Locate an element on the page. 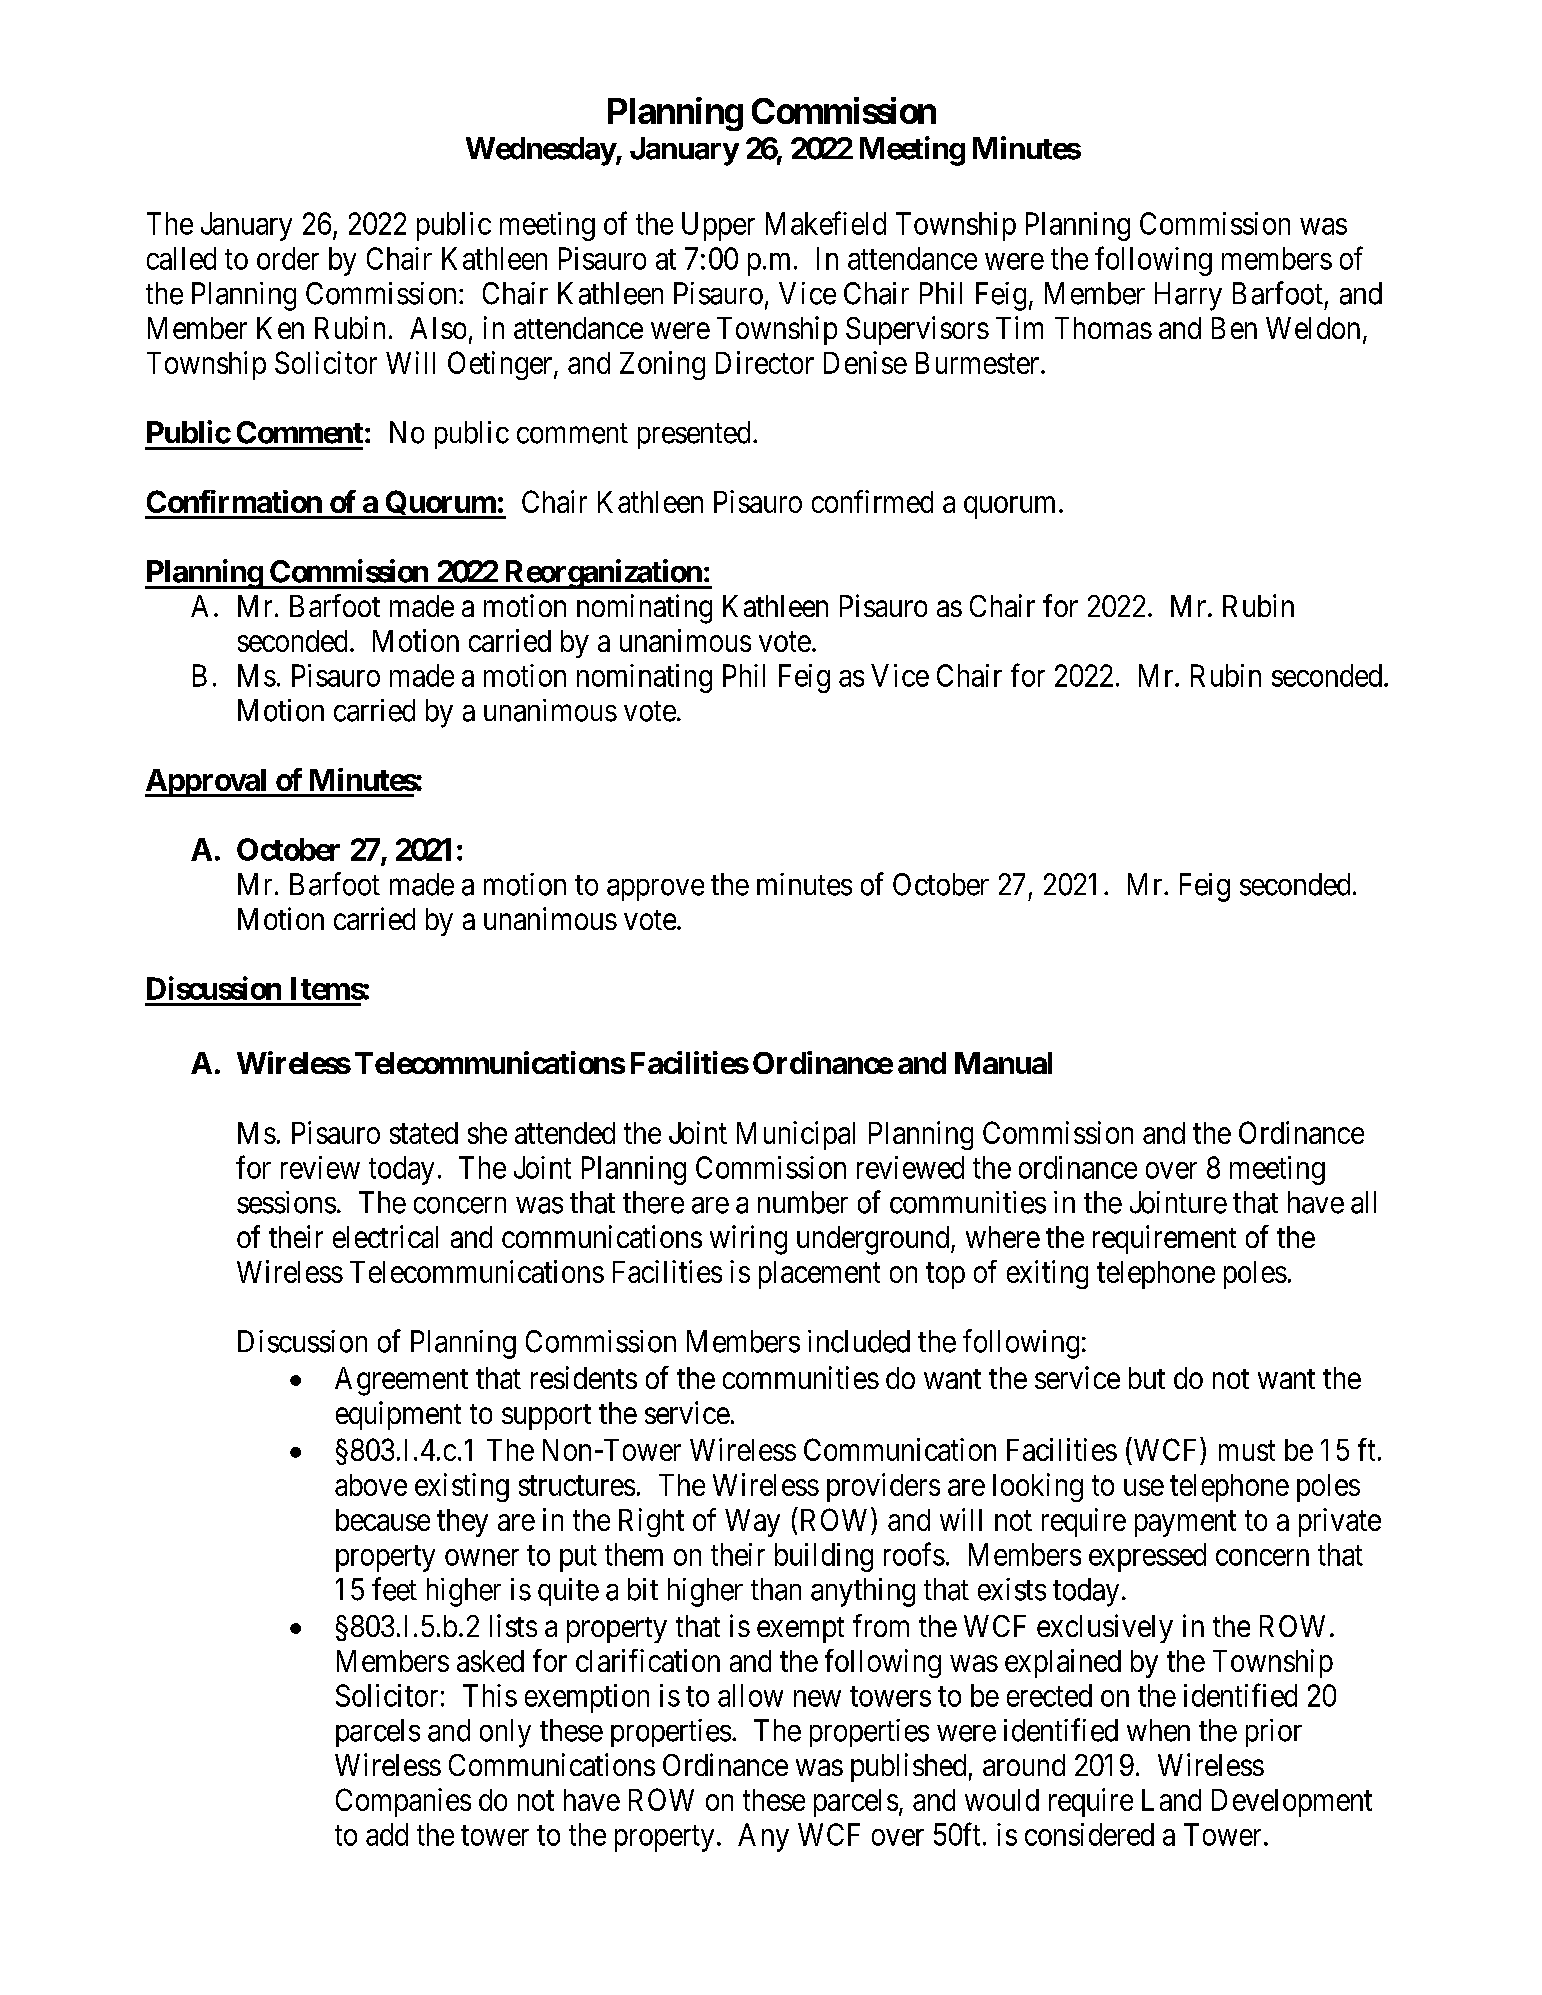 This image has width=1542, height=1995. Reorganization is located at coordinates (602, 574).
